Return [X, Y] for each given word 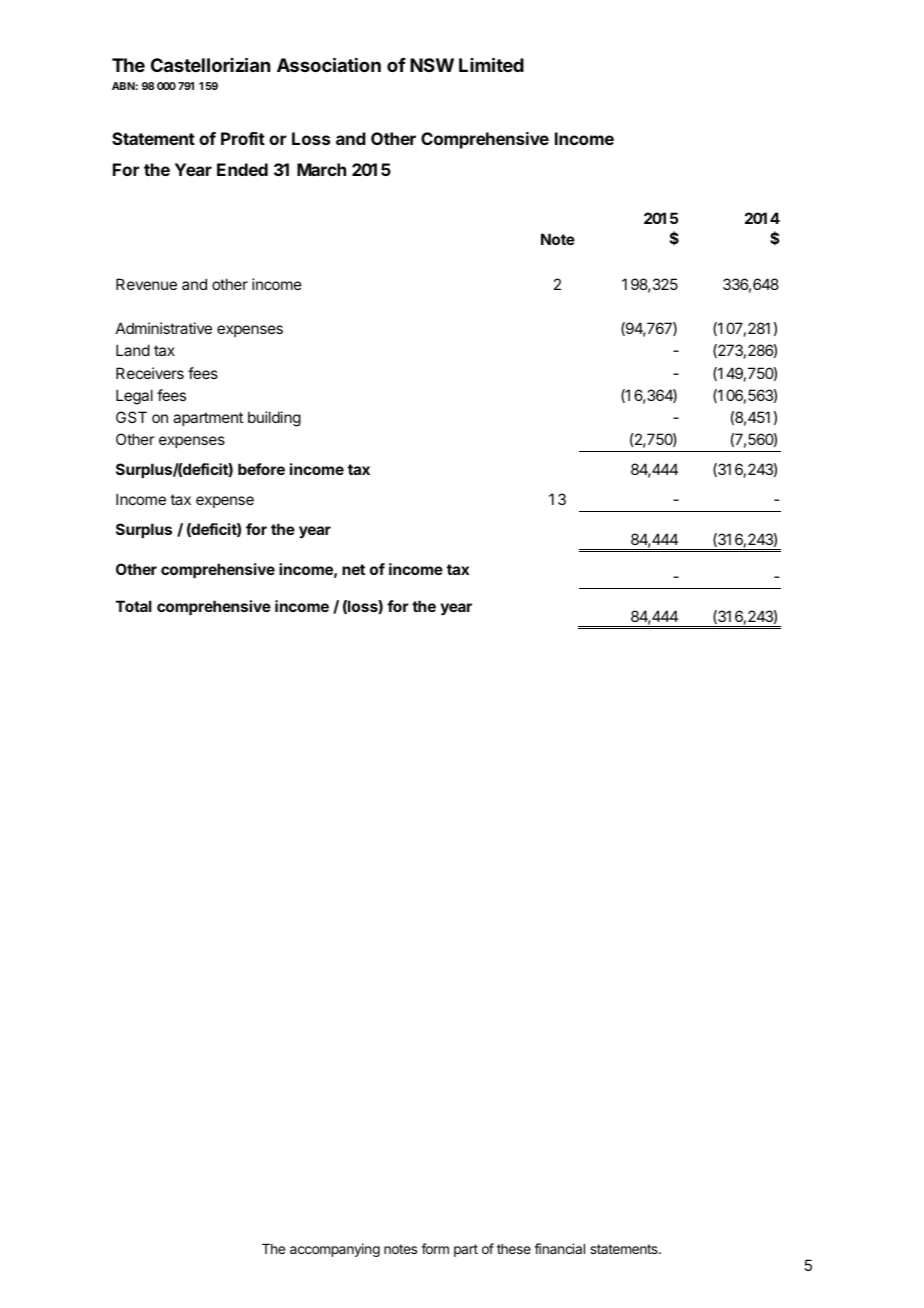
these [514, 1249]
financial [559, 1248]
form [435, 1248]
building [274, 419]
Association [329, 64]
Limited [491, 64]
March [321, 169]
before [261, 469]
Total [134, 606]
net [353, 569]
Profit [243, 138]
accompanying [335, 1250]
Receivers [150, 373]
